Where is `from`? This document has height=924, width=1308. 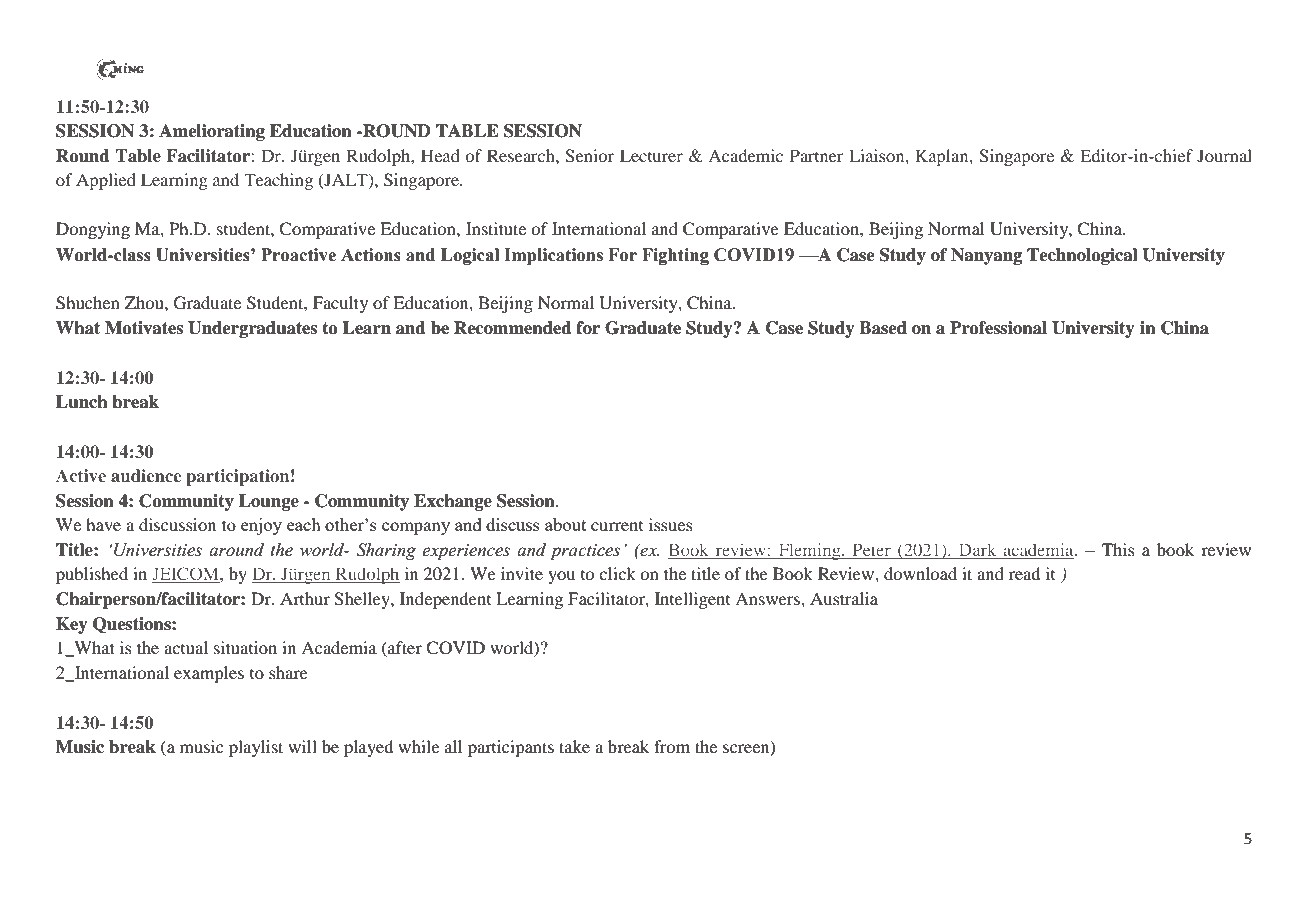 from is located at coordinates (672, 746).
